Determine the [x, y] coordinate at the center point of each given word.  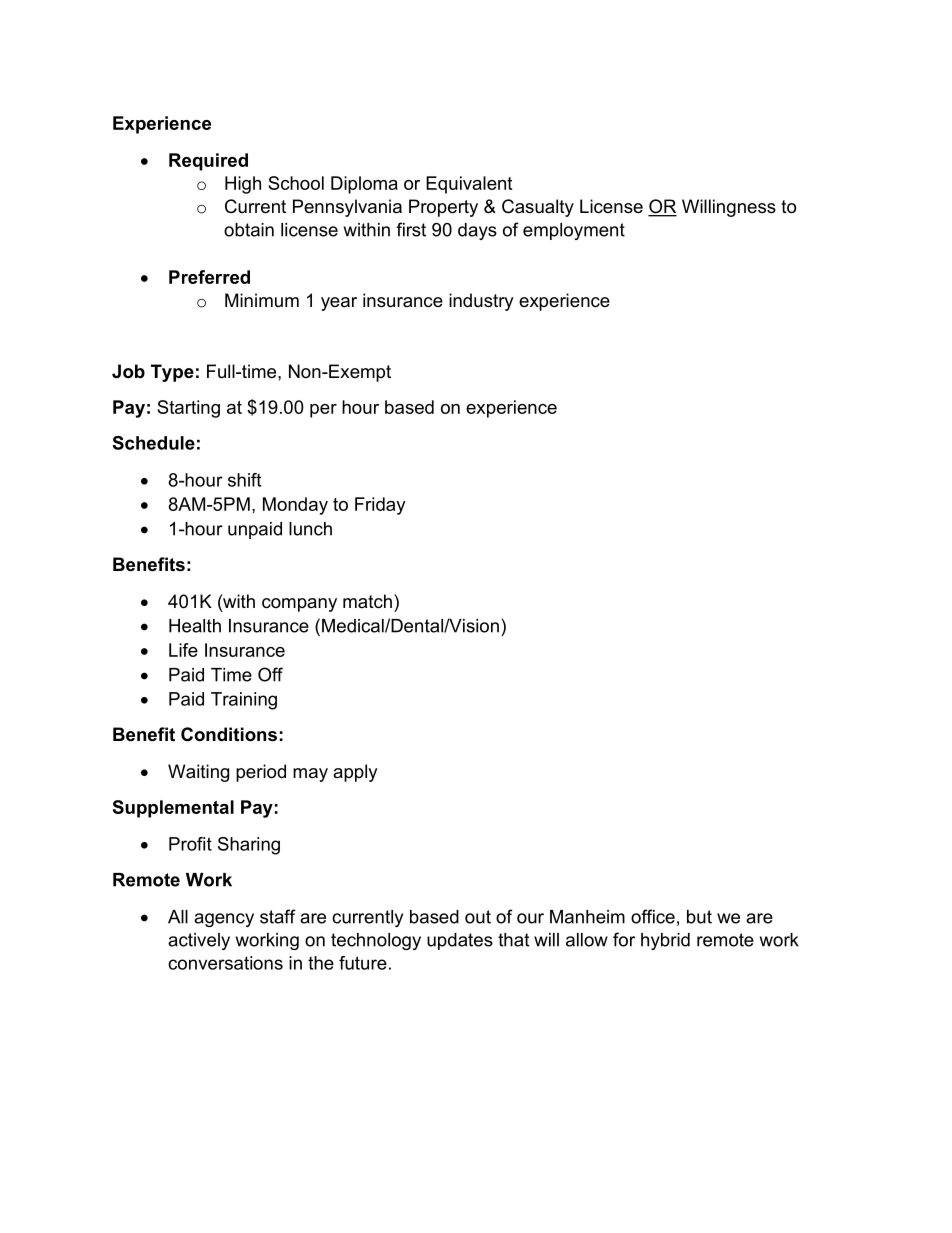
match [367, 601]
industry [481, 302]
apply [355, 773]
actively [199, 941]
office [653, 916]
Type [172, 373]
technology [376, 941]
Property [443, 208]
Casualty [538, 208]
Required [208, 162]
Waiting [198, 773]
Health [195, 626]
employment [574, 231]
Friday [380, 506]
